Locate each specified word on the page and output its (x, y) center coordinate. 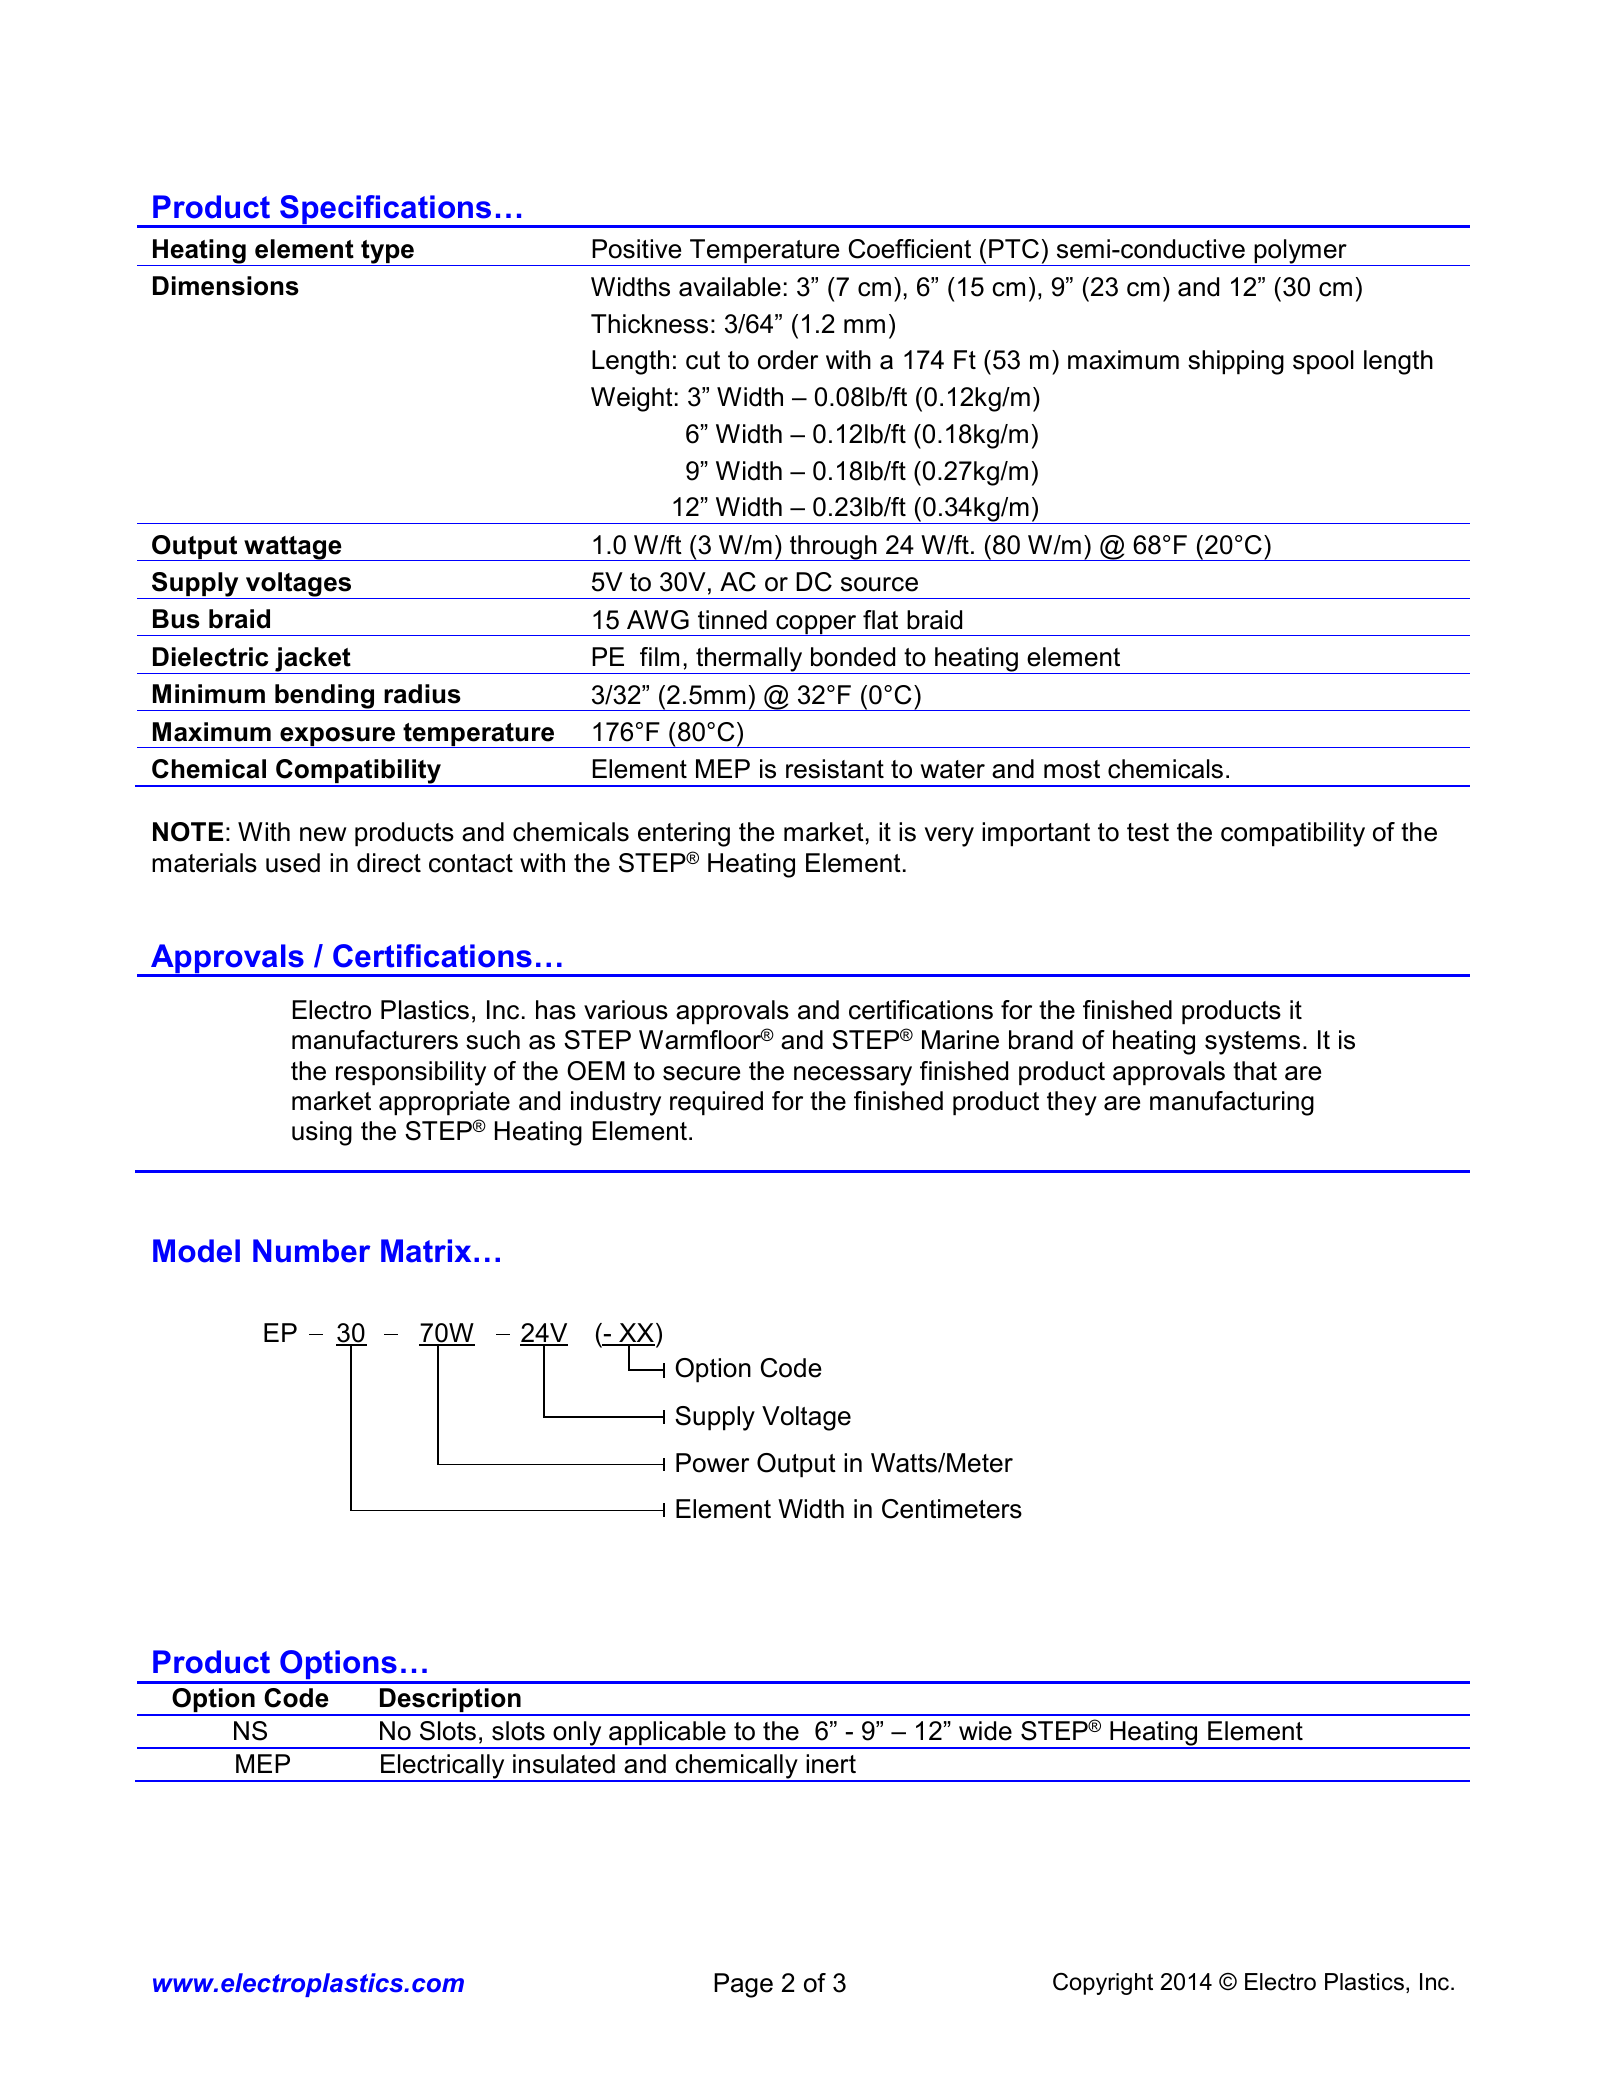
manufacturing (1232, 1103)
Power (712, 1463)
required (716, 1103)
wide (985, 1731)
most (1072, 769)
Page (743, 1985)
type (388, 253)
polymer (1300, 252)
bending (325, 697)
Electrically (443, 1768)
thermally (749, 660)
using (322, 1133)
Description (450, 1701)
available (730, 287)
